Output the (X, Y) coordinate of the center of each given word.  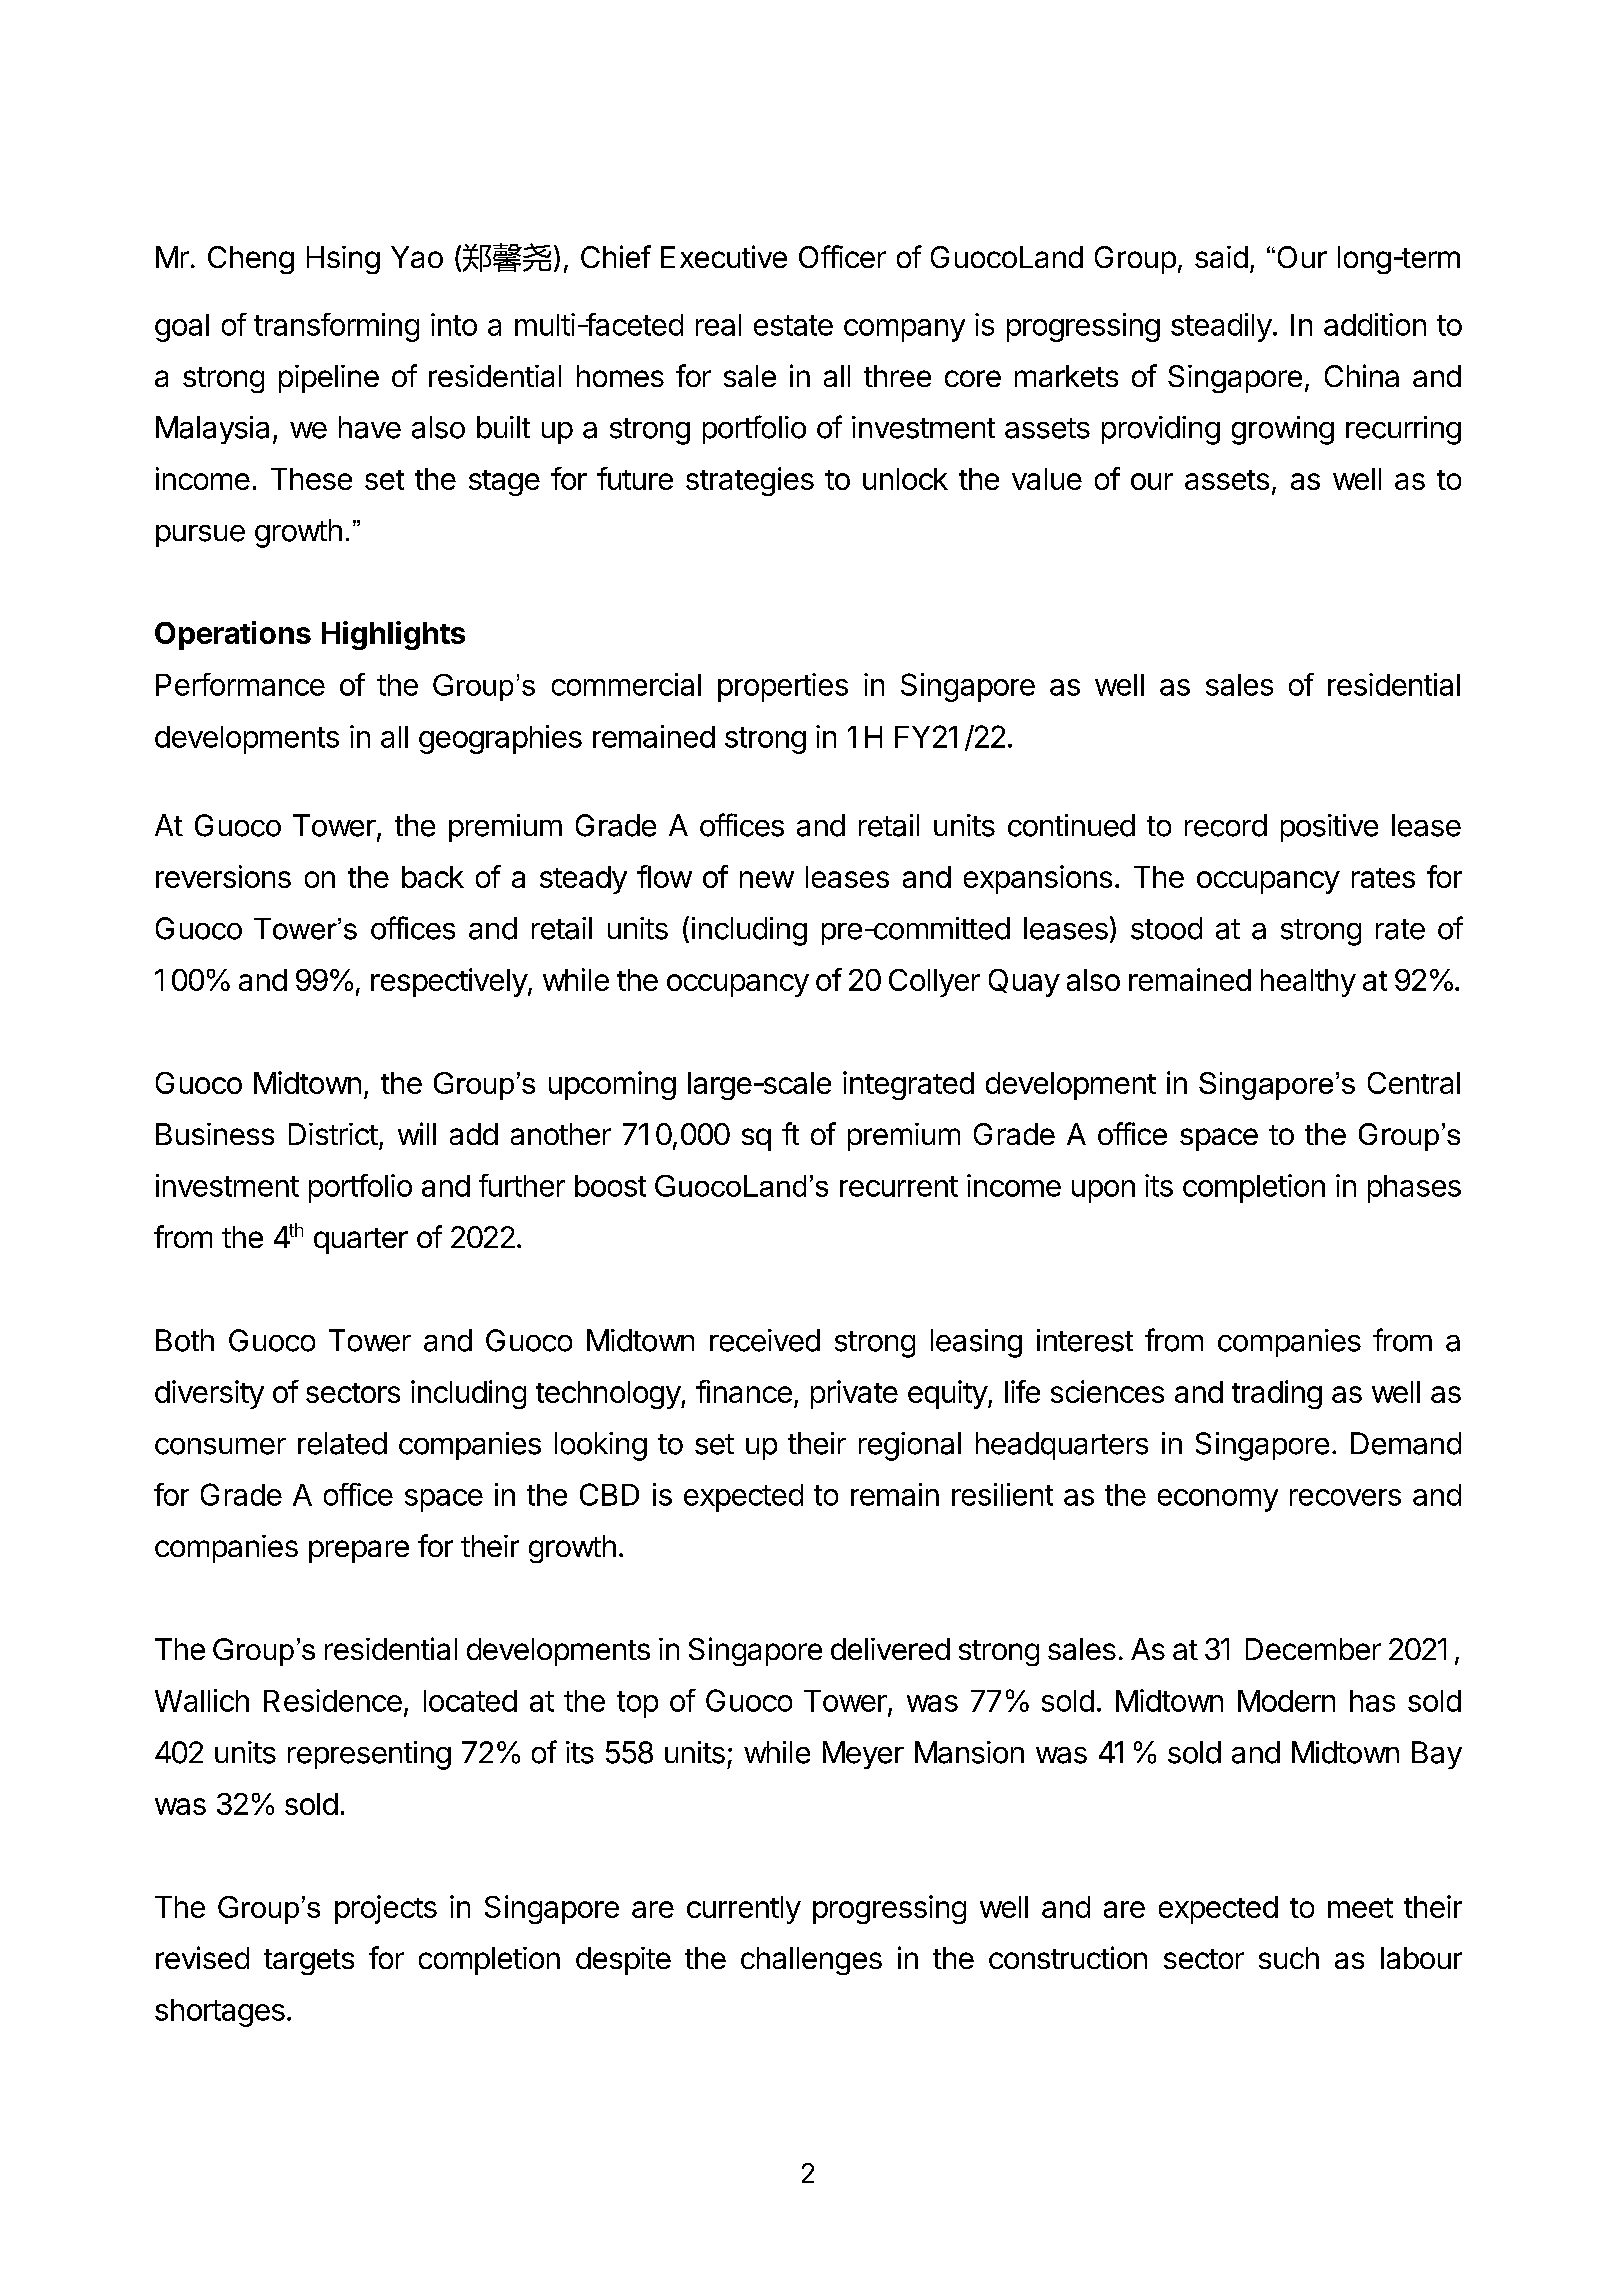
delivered (890, 1649)
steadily (1221, 327)
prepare (359, 1551)
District (333, 1134)
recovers (1345, 1497)
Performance (240, 684)
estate (793, 325)
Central (1414, 1083)
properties (783, 687)
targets (309, 1962)
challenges (811, 1961)
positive (1329, 828)
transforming (336, 327)
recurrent (899, 1186)
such (1289, 1958)
